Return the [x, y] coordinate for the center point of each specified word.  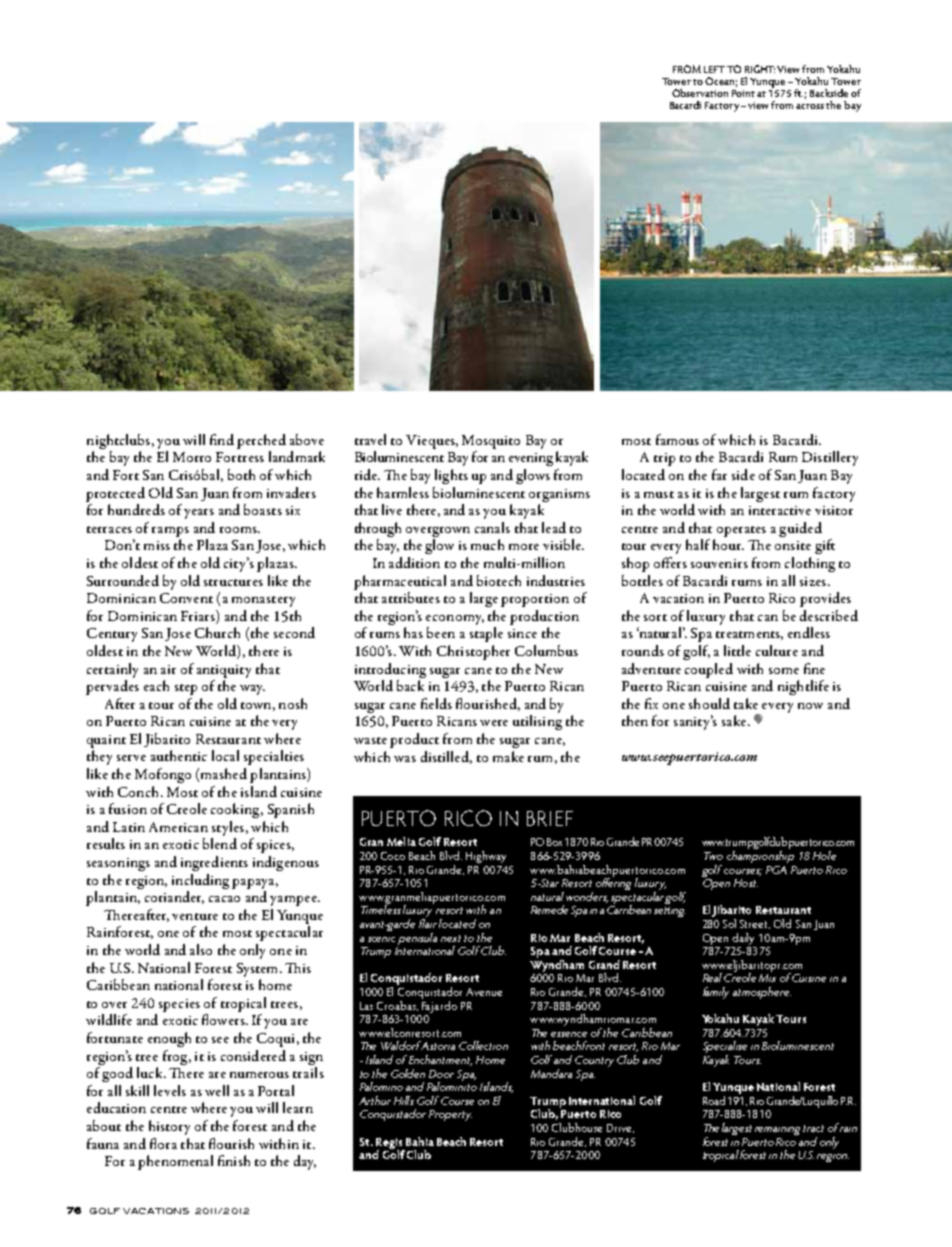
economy [455, 620]
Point [743, 93]
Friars [199, 615]
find [222, 439]
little [737, 650]
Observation [700, 93]
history [169, 1127]
